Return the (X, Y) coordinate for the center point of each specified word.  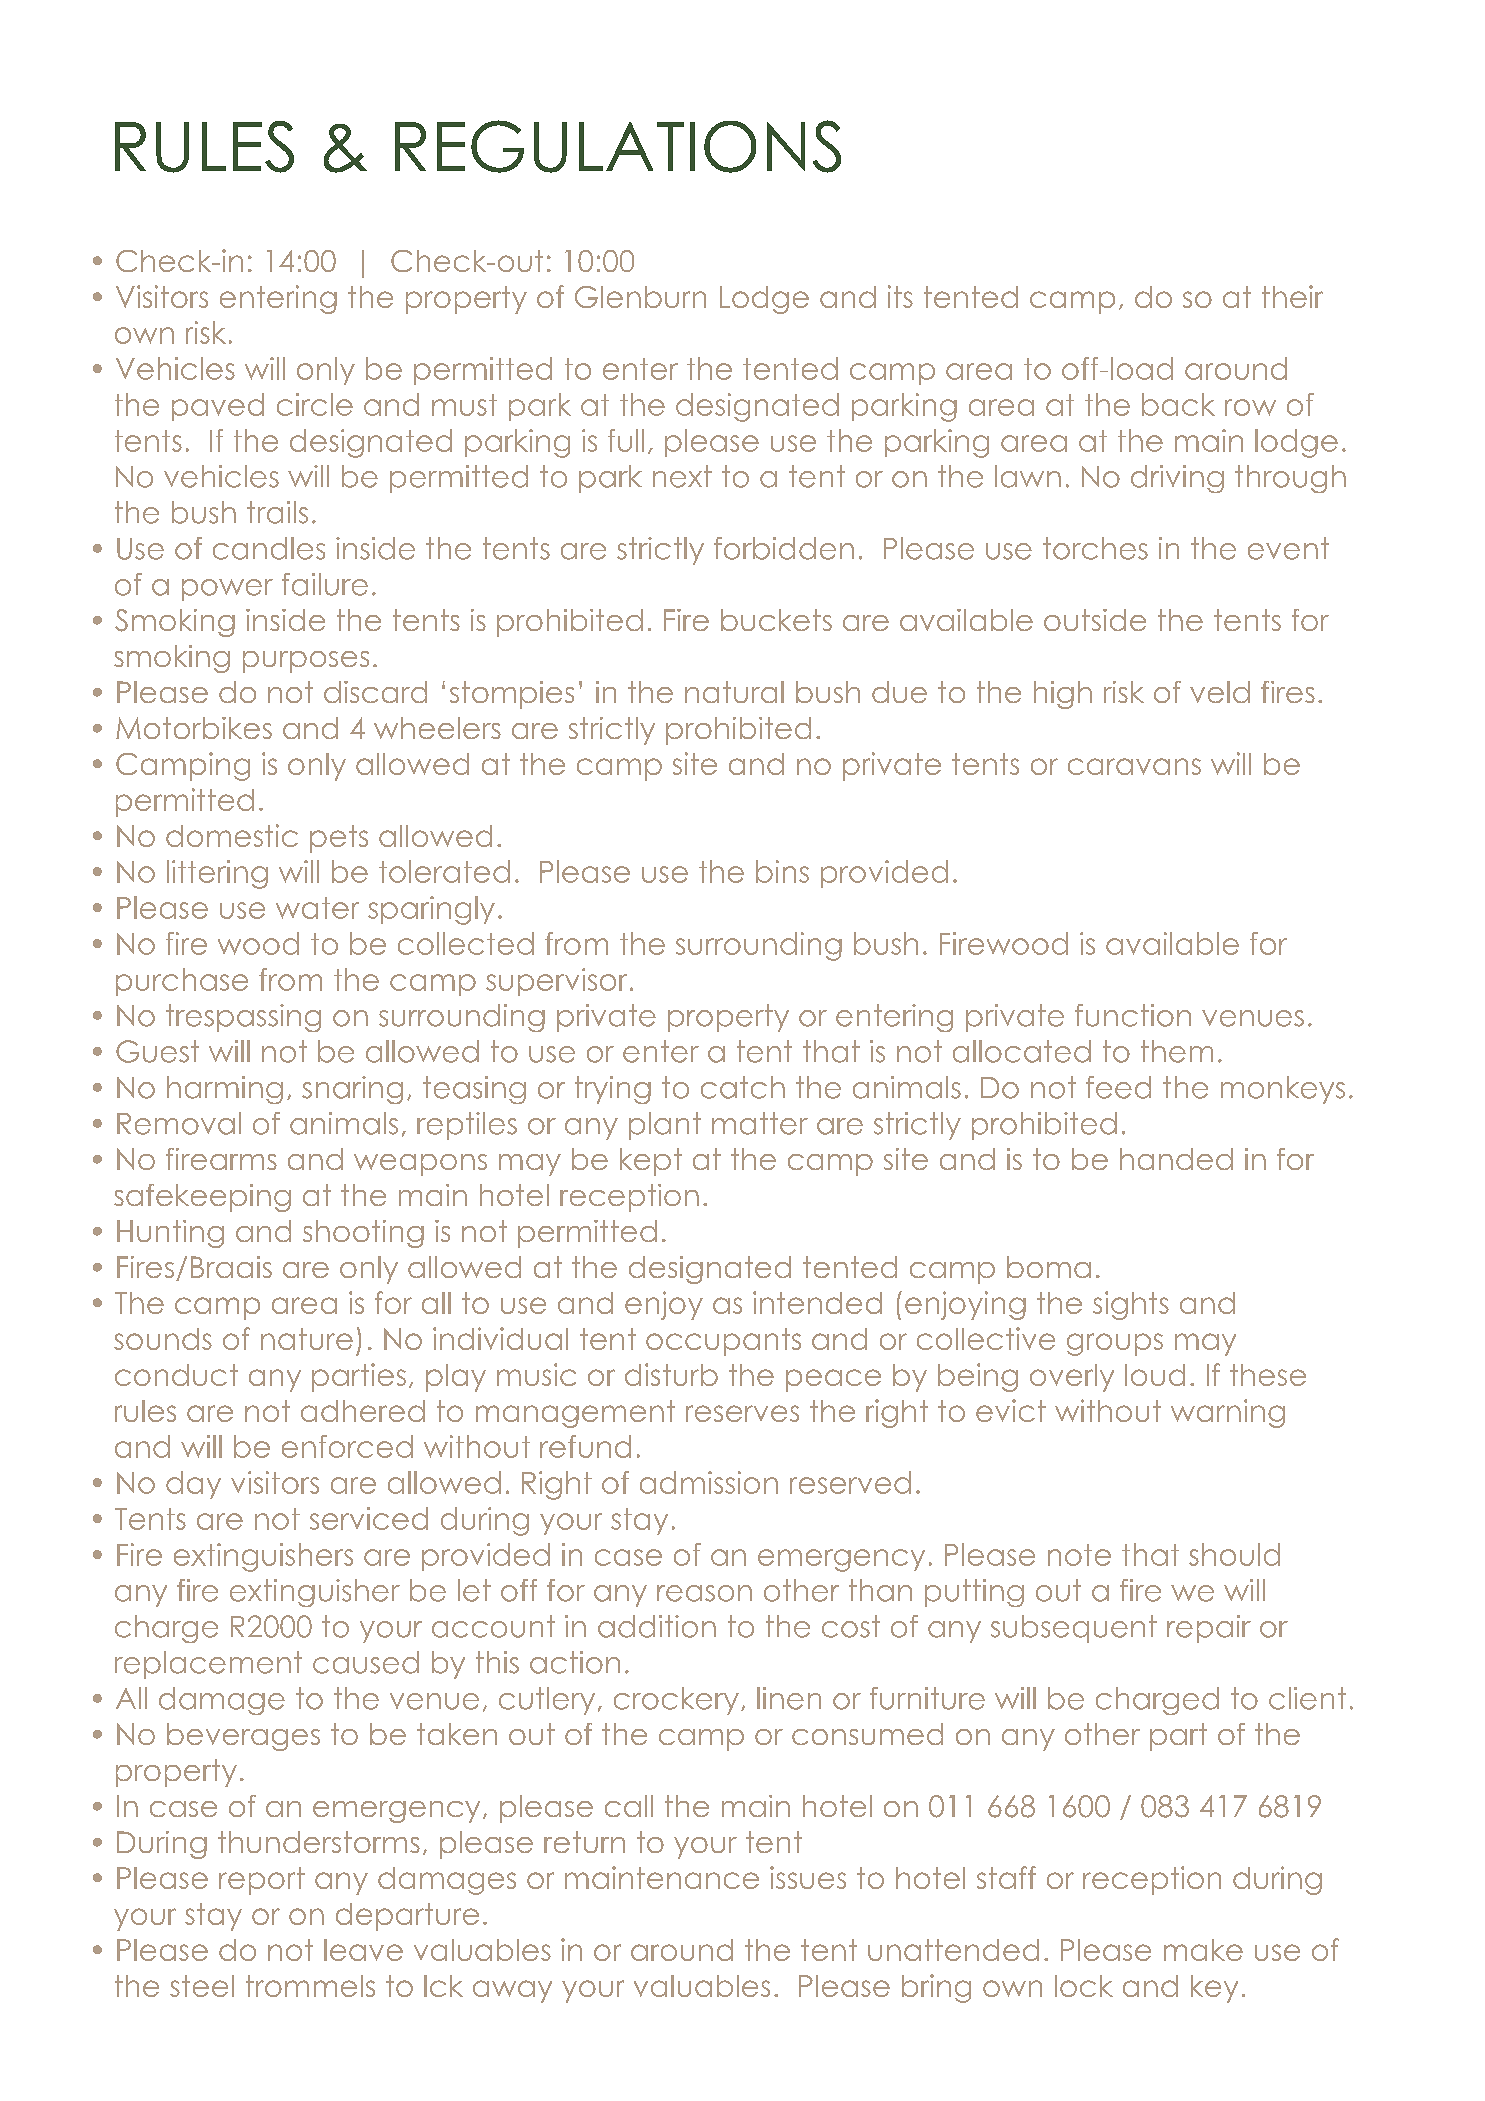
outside (1095, 620)
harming (225, 1090)
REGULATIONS (618, 146)
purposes (306, 662)
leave (363, 1950)
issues (808, 1877)
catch (743, 1087)
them (1177, 1051)
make (1203, 1950)
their (1292, 296)
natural (734, 692)
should (1234, 1554)
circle (315, 404)
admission (709, 1482)
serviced (369, 1518)
